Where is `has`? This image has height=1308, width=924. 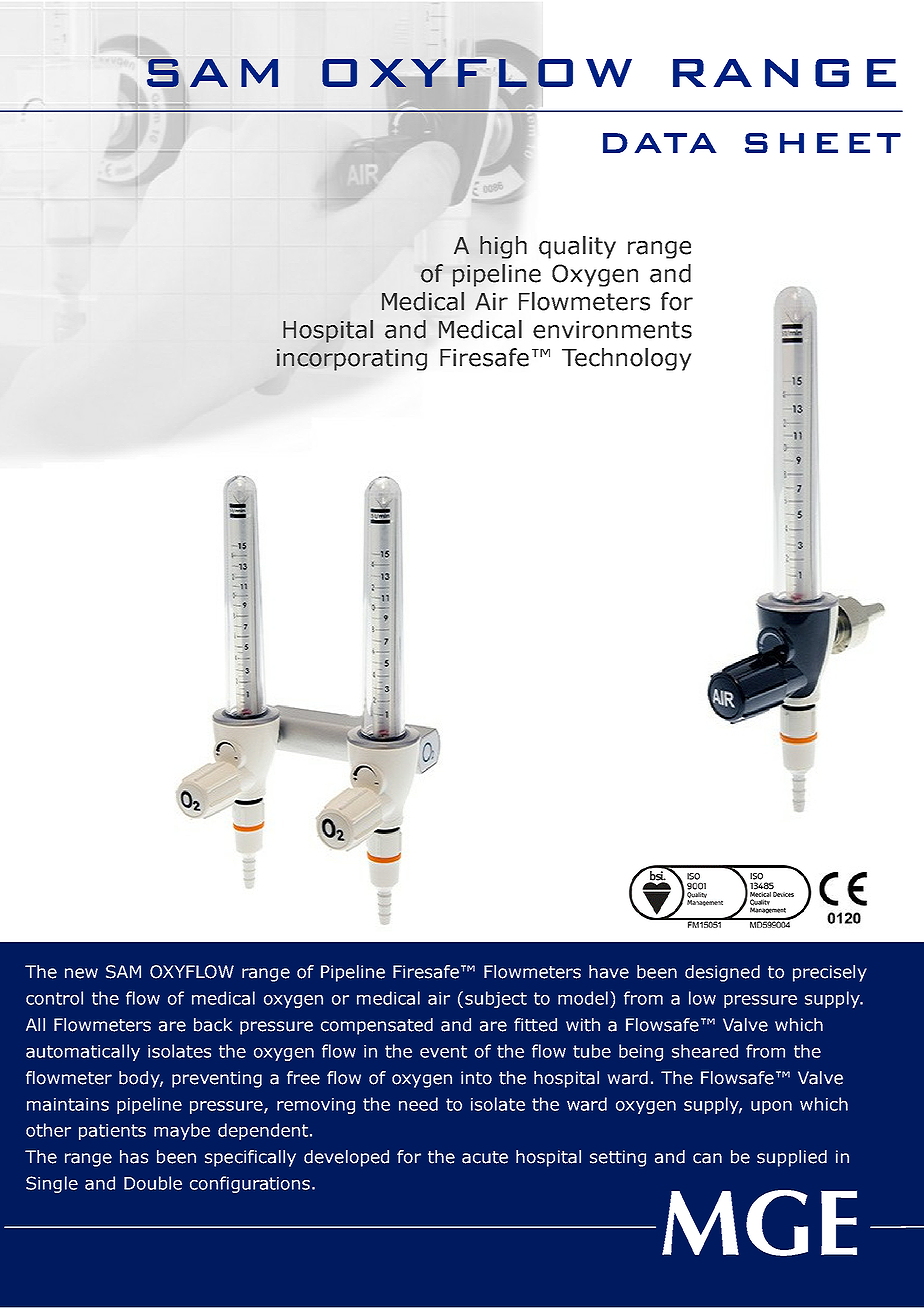
has is located at coordinates (134, 1157).
